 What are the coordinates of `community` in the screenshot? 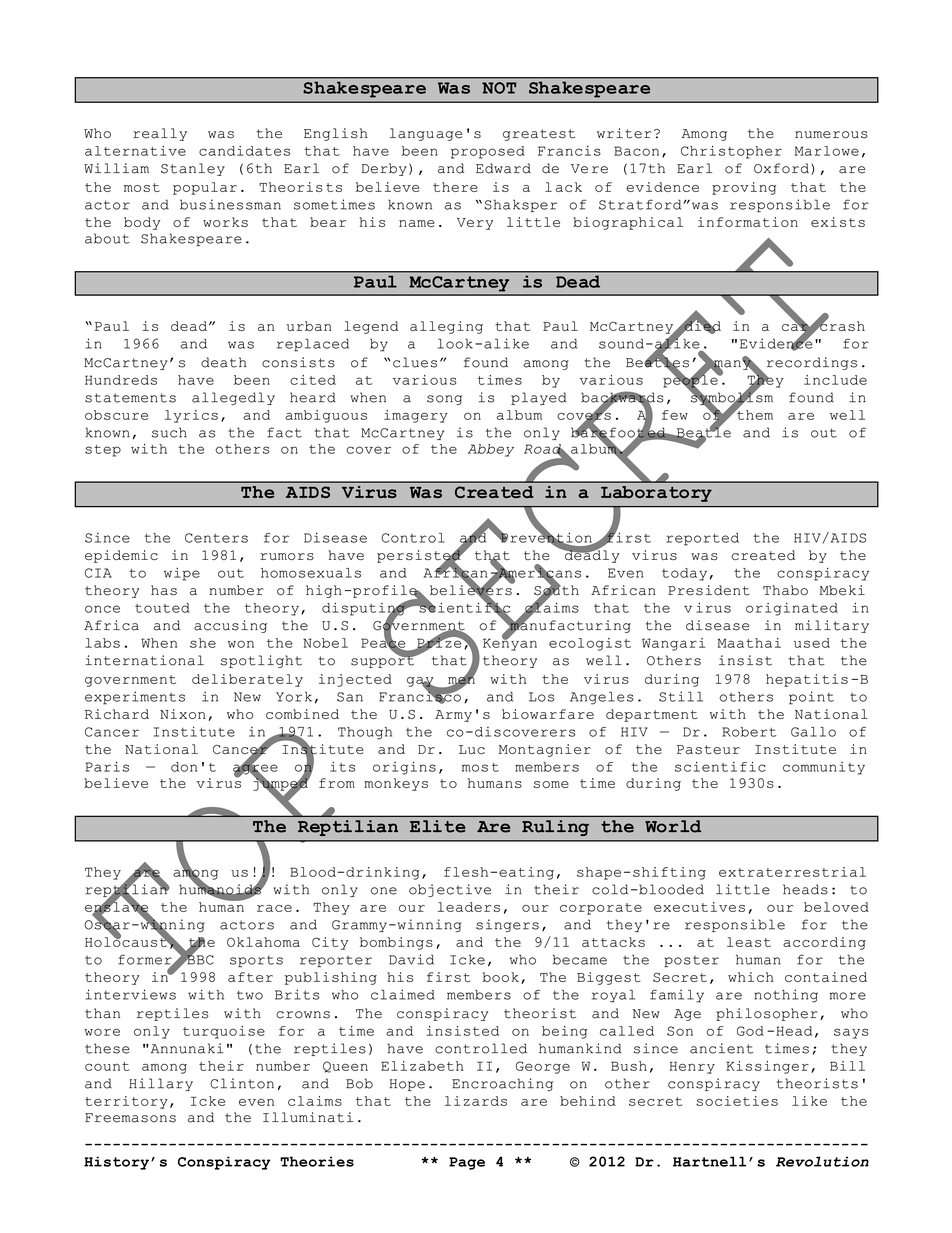 It's located at (824, 768).
